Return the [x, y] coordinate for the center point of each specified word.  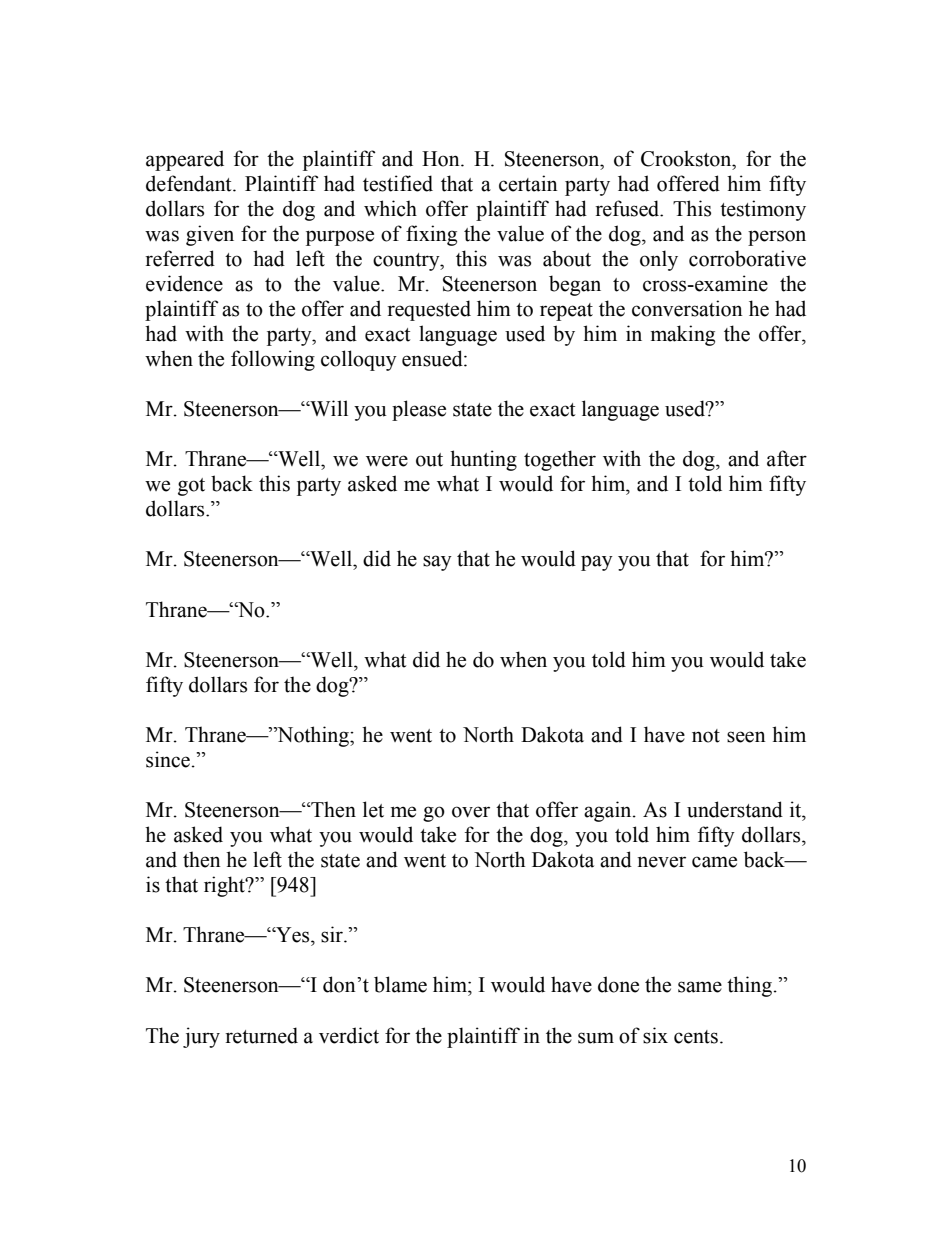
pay [597, 563]
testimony [763, 210]
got [191, 487]
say [437, 563]
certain [528, 183]
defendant [190, 183]
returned [261, 1035]
